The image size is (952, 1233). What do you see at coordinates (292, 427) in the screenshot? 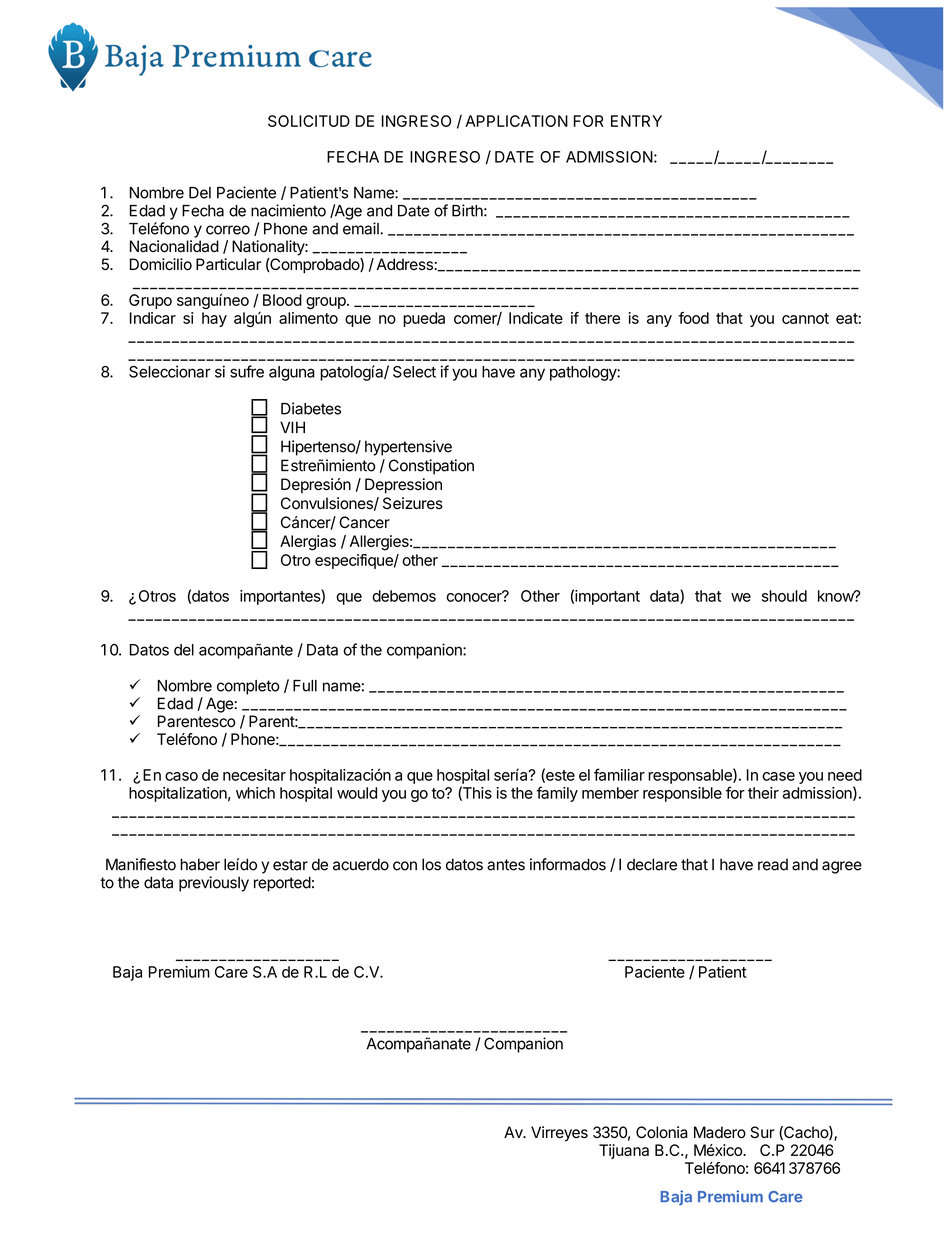
I see `VIH` at bounding box center [292, 427].
